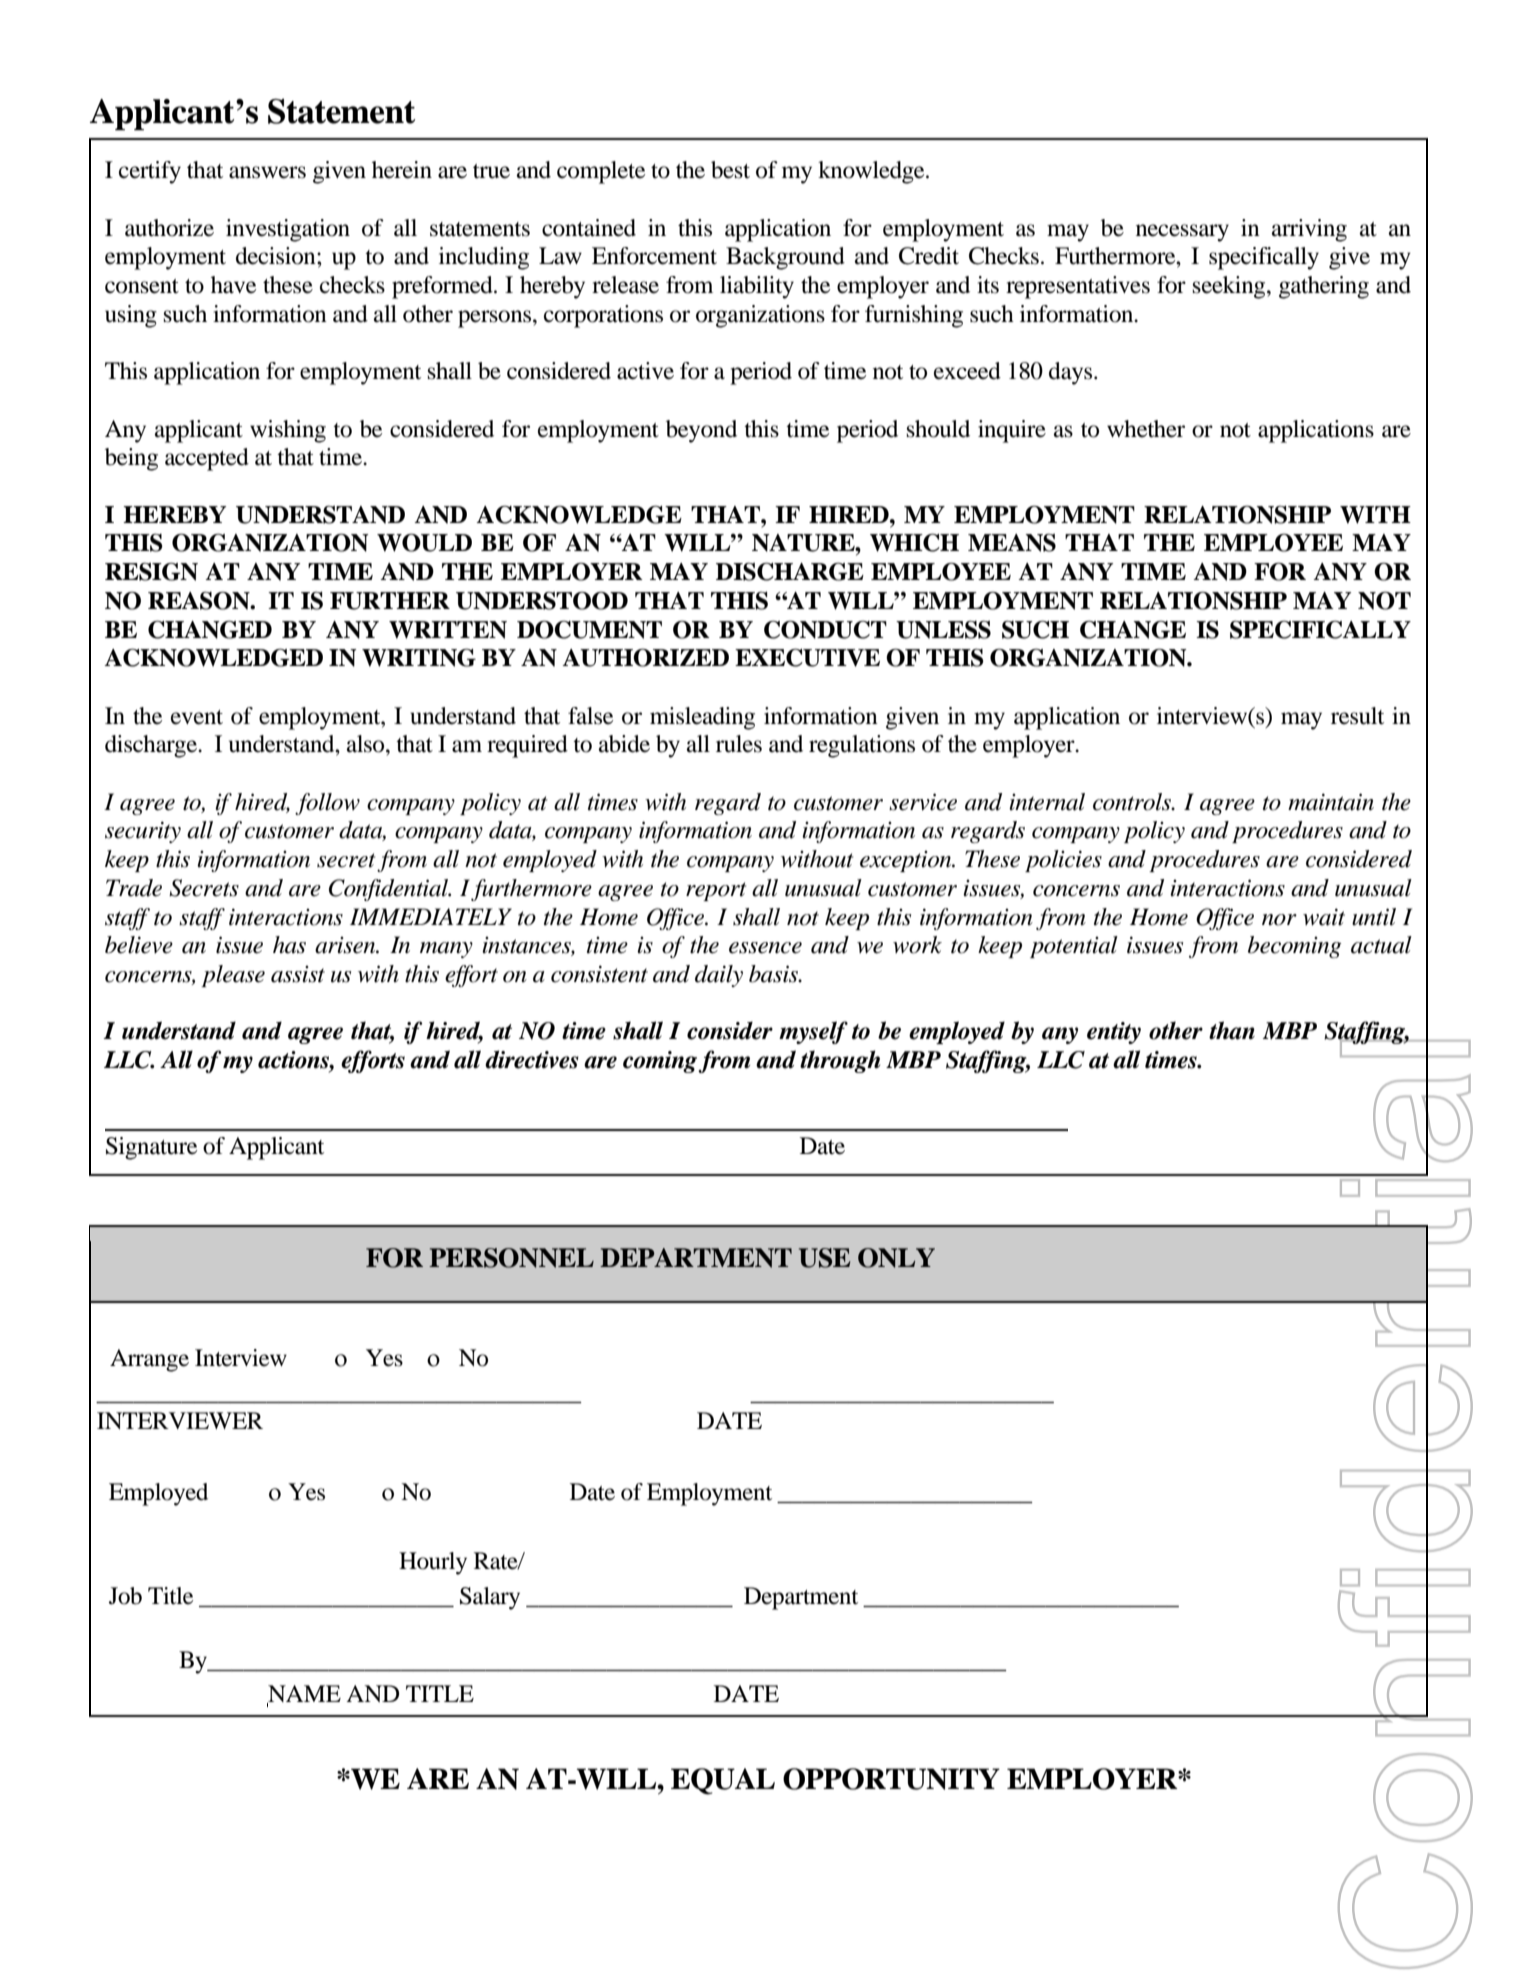 The height and width of the screenshot is (1977, 1528). What do you see at coordinates (304, 1695) in the screenshot?
I see `NAME` at bounding box center [304, 1695].
